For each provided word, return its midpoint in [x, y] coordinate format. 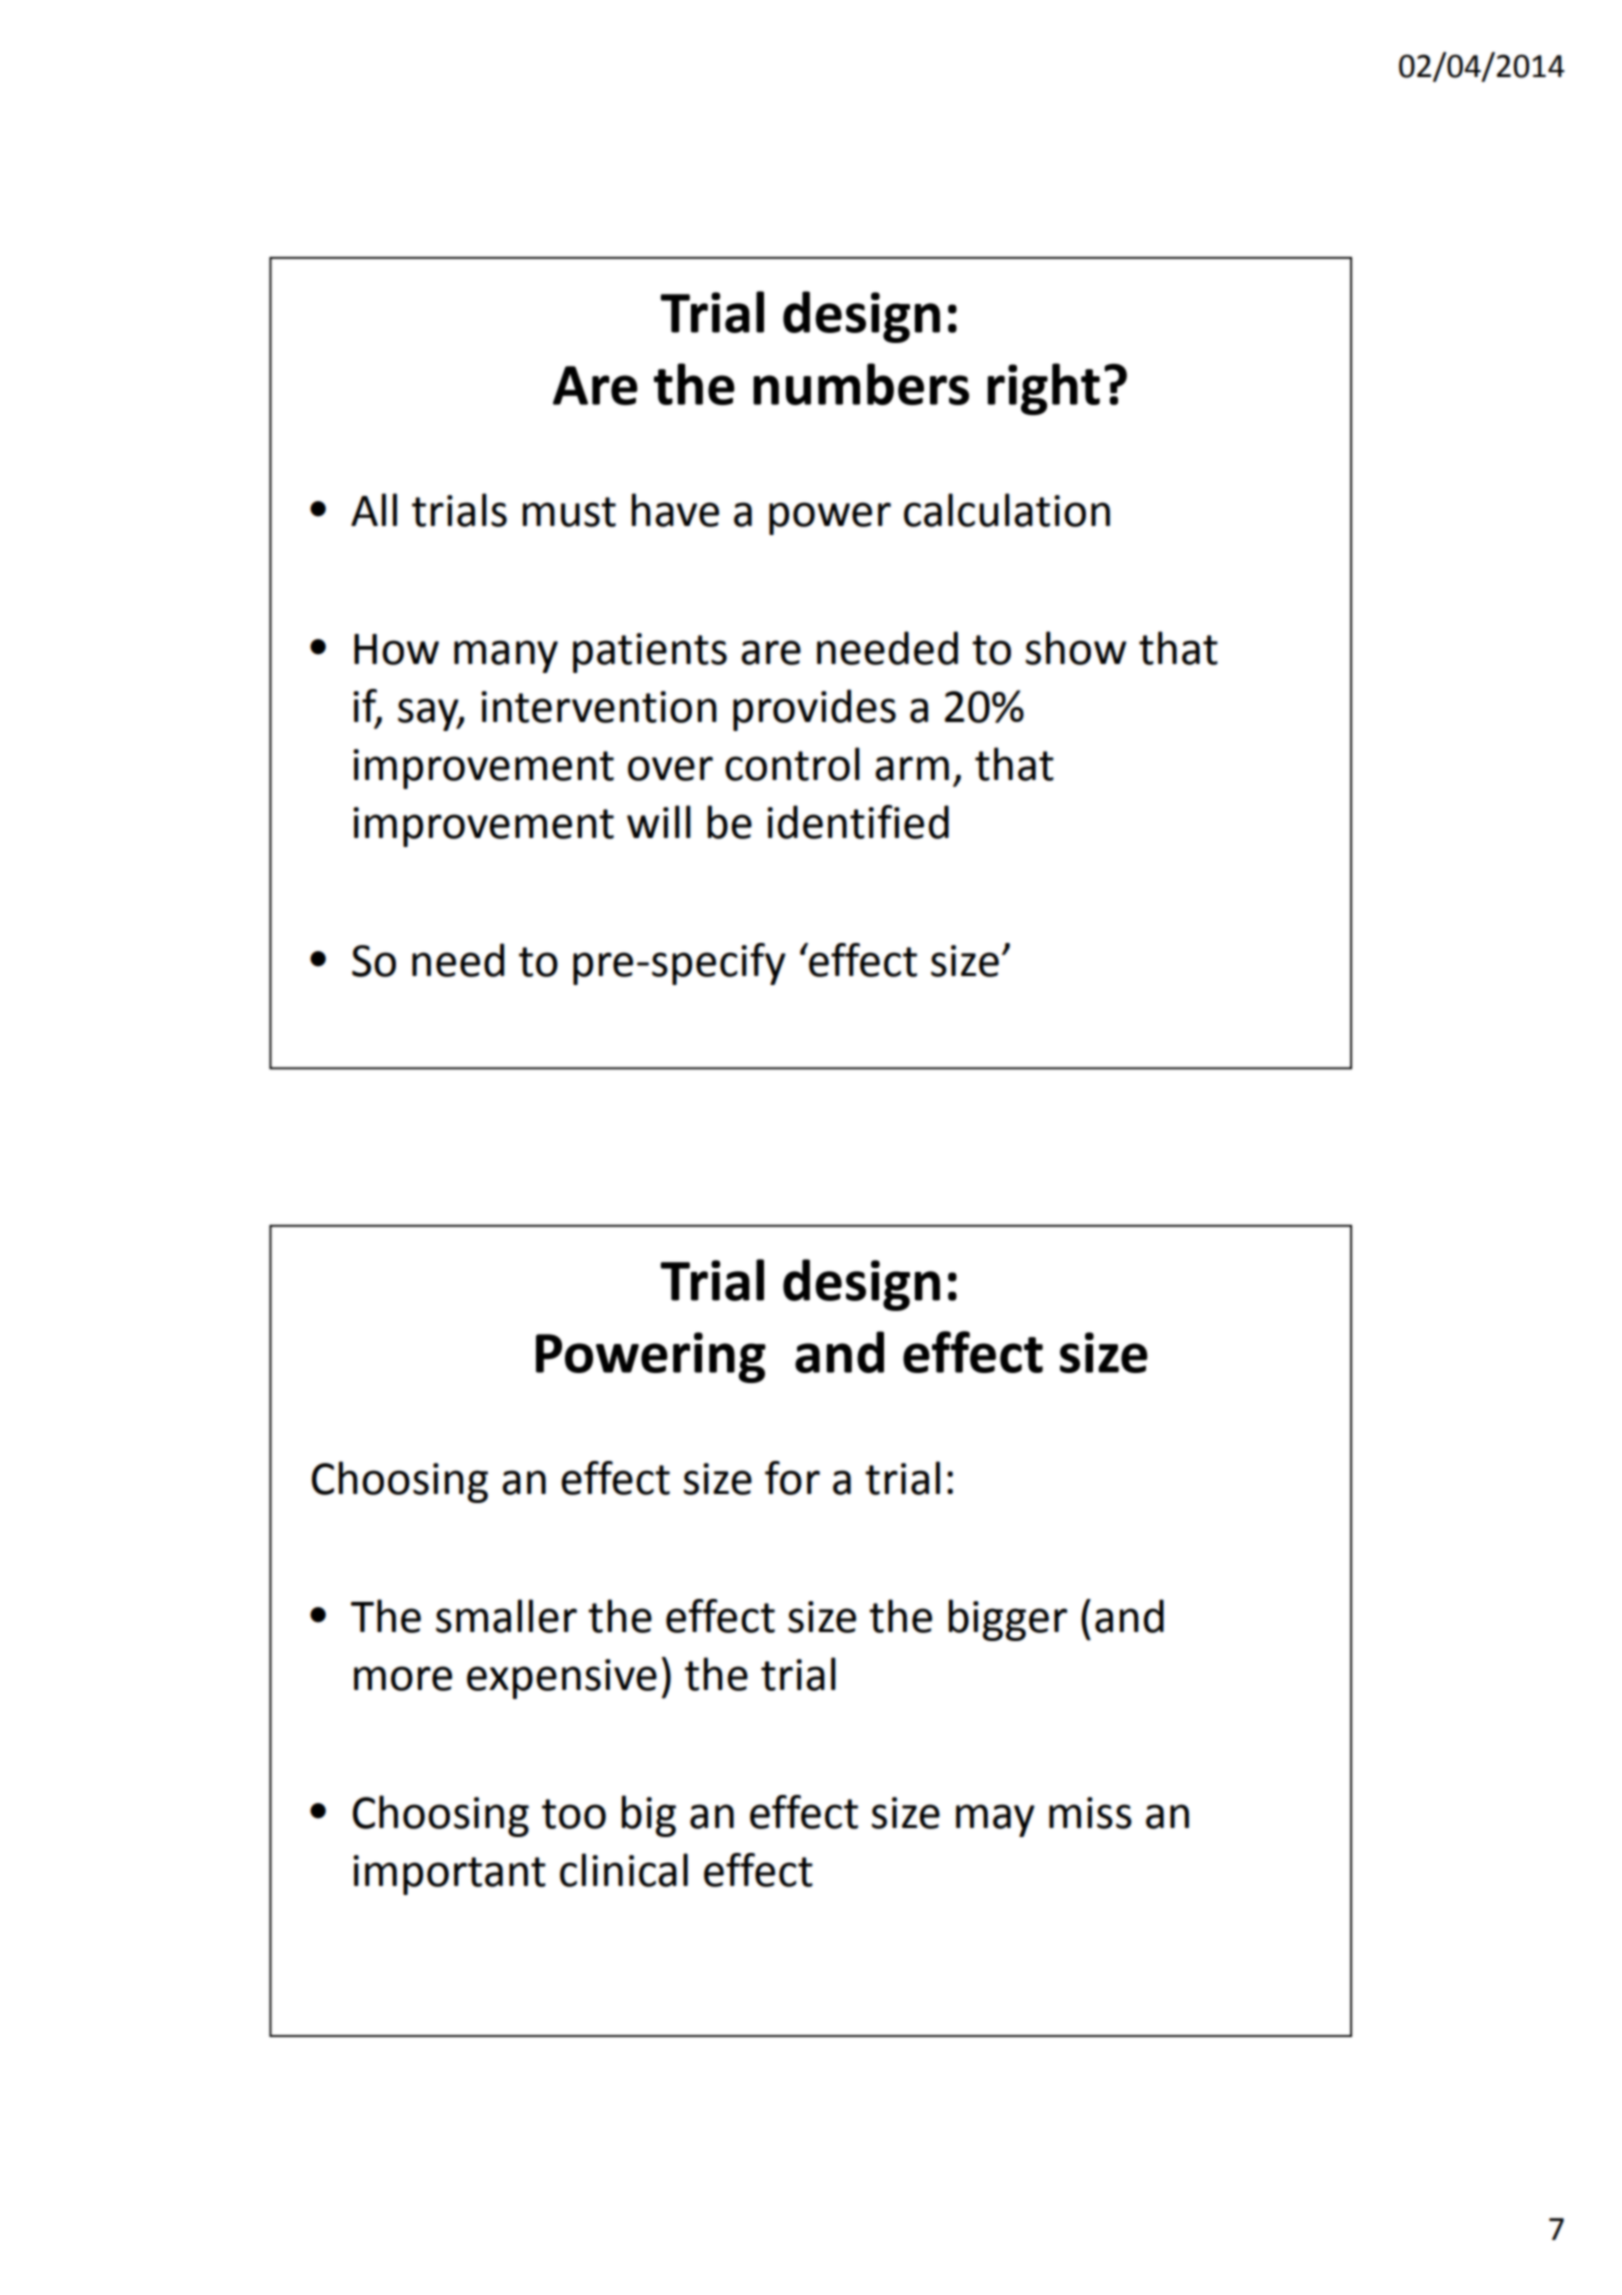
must [569, 512]
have [675, 510]
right [1044, 389]
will [659, 821]
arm [912, 768]
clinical [624, 1870]
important [449, 1875]
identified [858, 822]
